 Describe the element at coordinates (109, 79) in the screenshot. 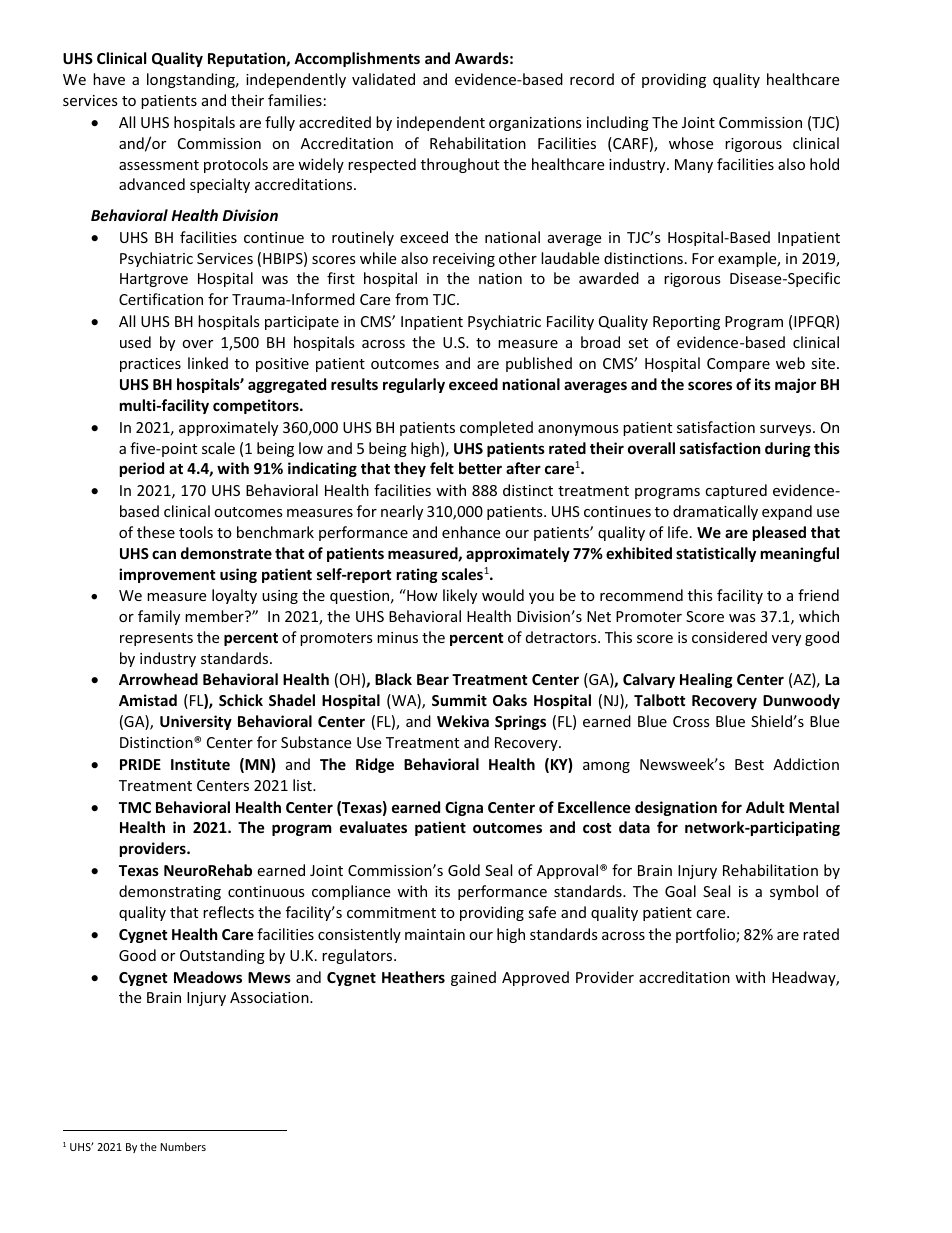

I see `have` at that location.
